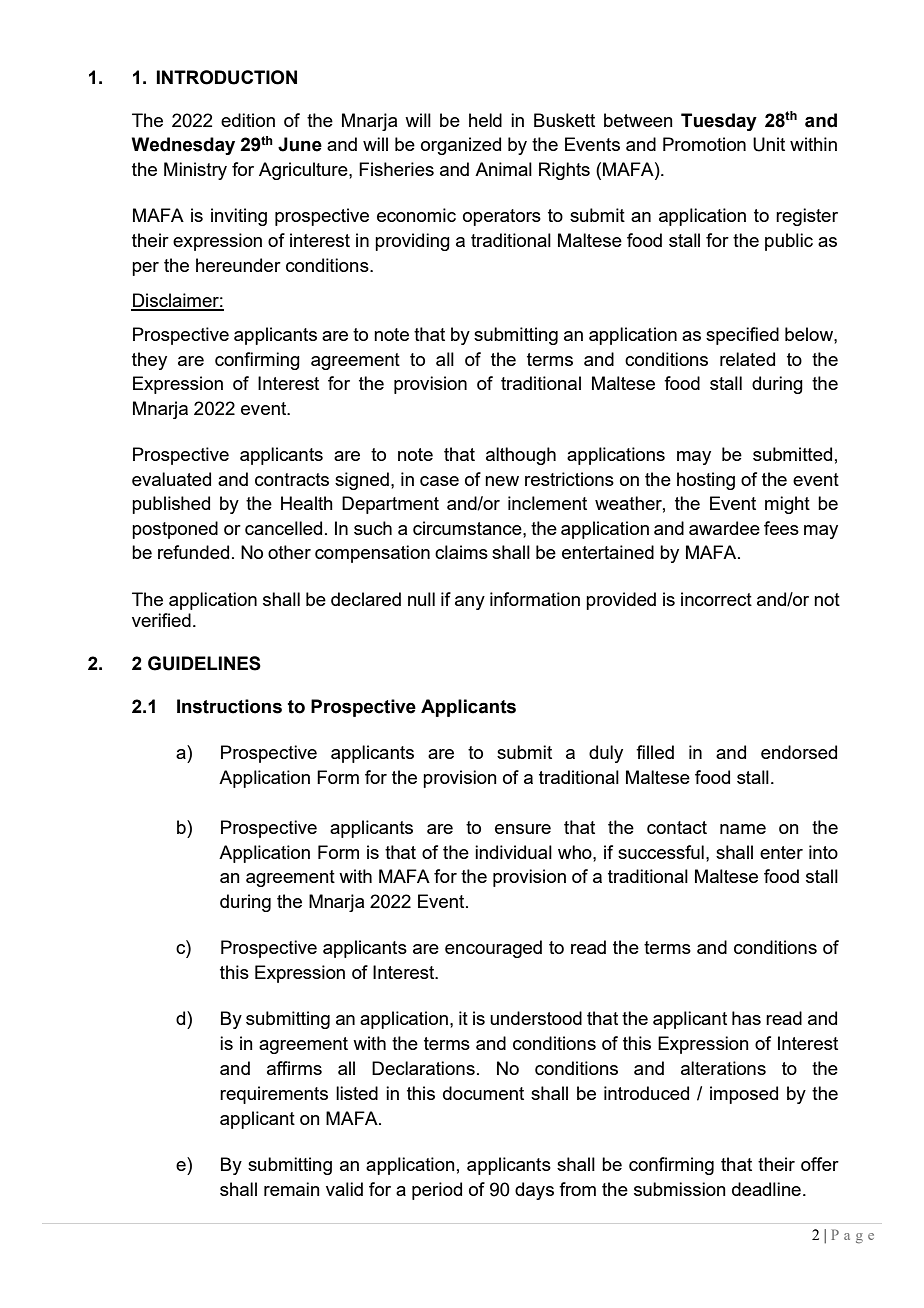  What do you see at coordinates (719, 122) in the image?
I see `Tuesday` at bounding box center [719, 122].
